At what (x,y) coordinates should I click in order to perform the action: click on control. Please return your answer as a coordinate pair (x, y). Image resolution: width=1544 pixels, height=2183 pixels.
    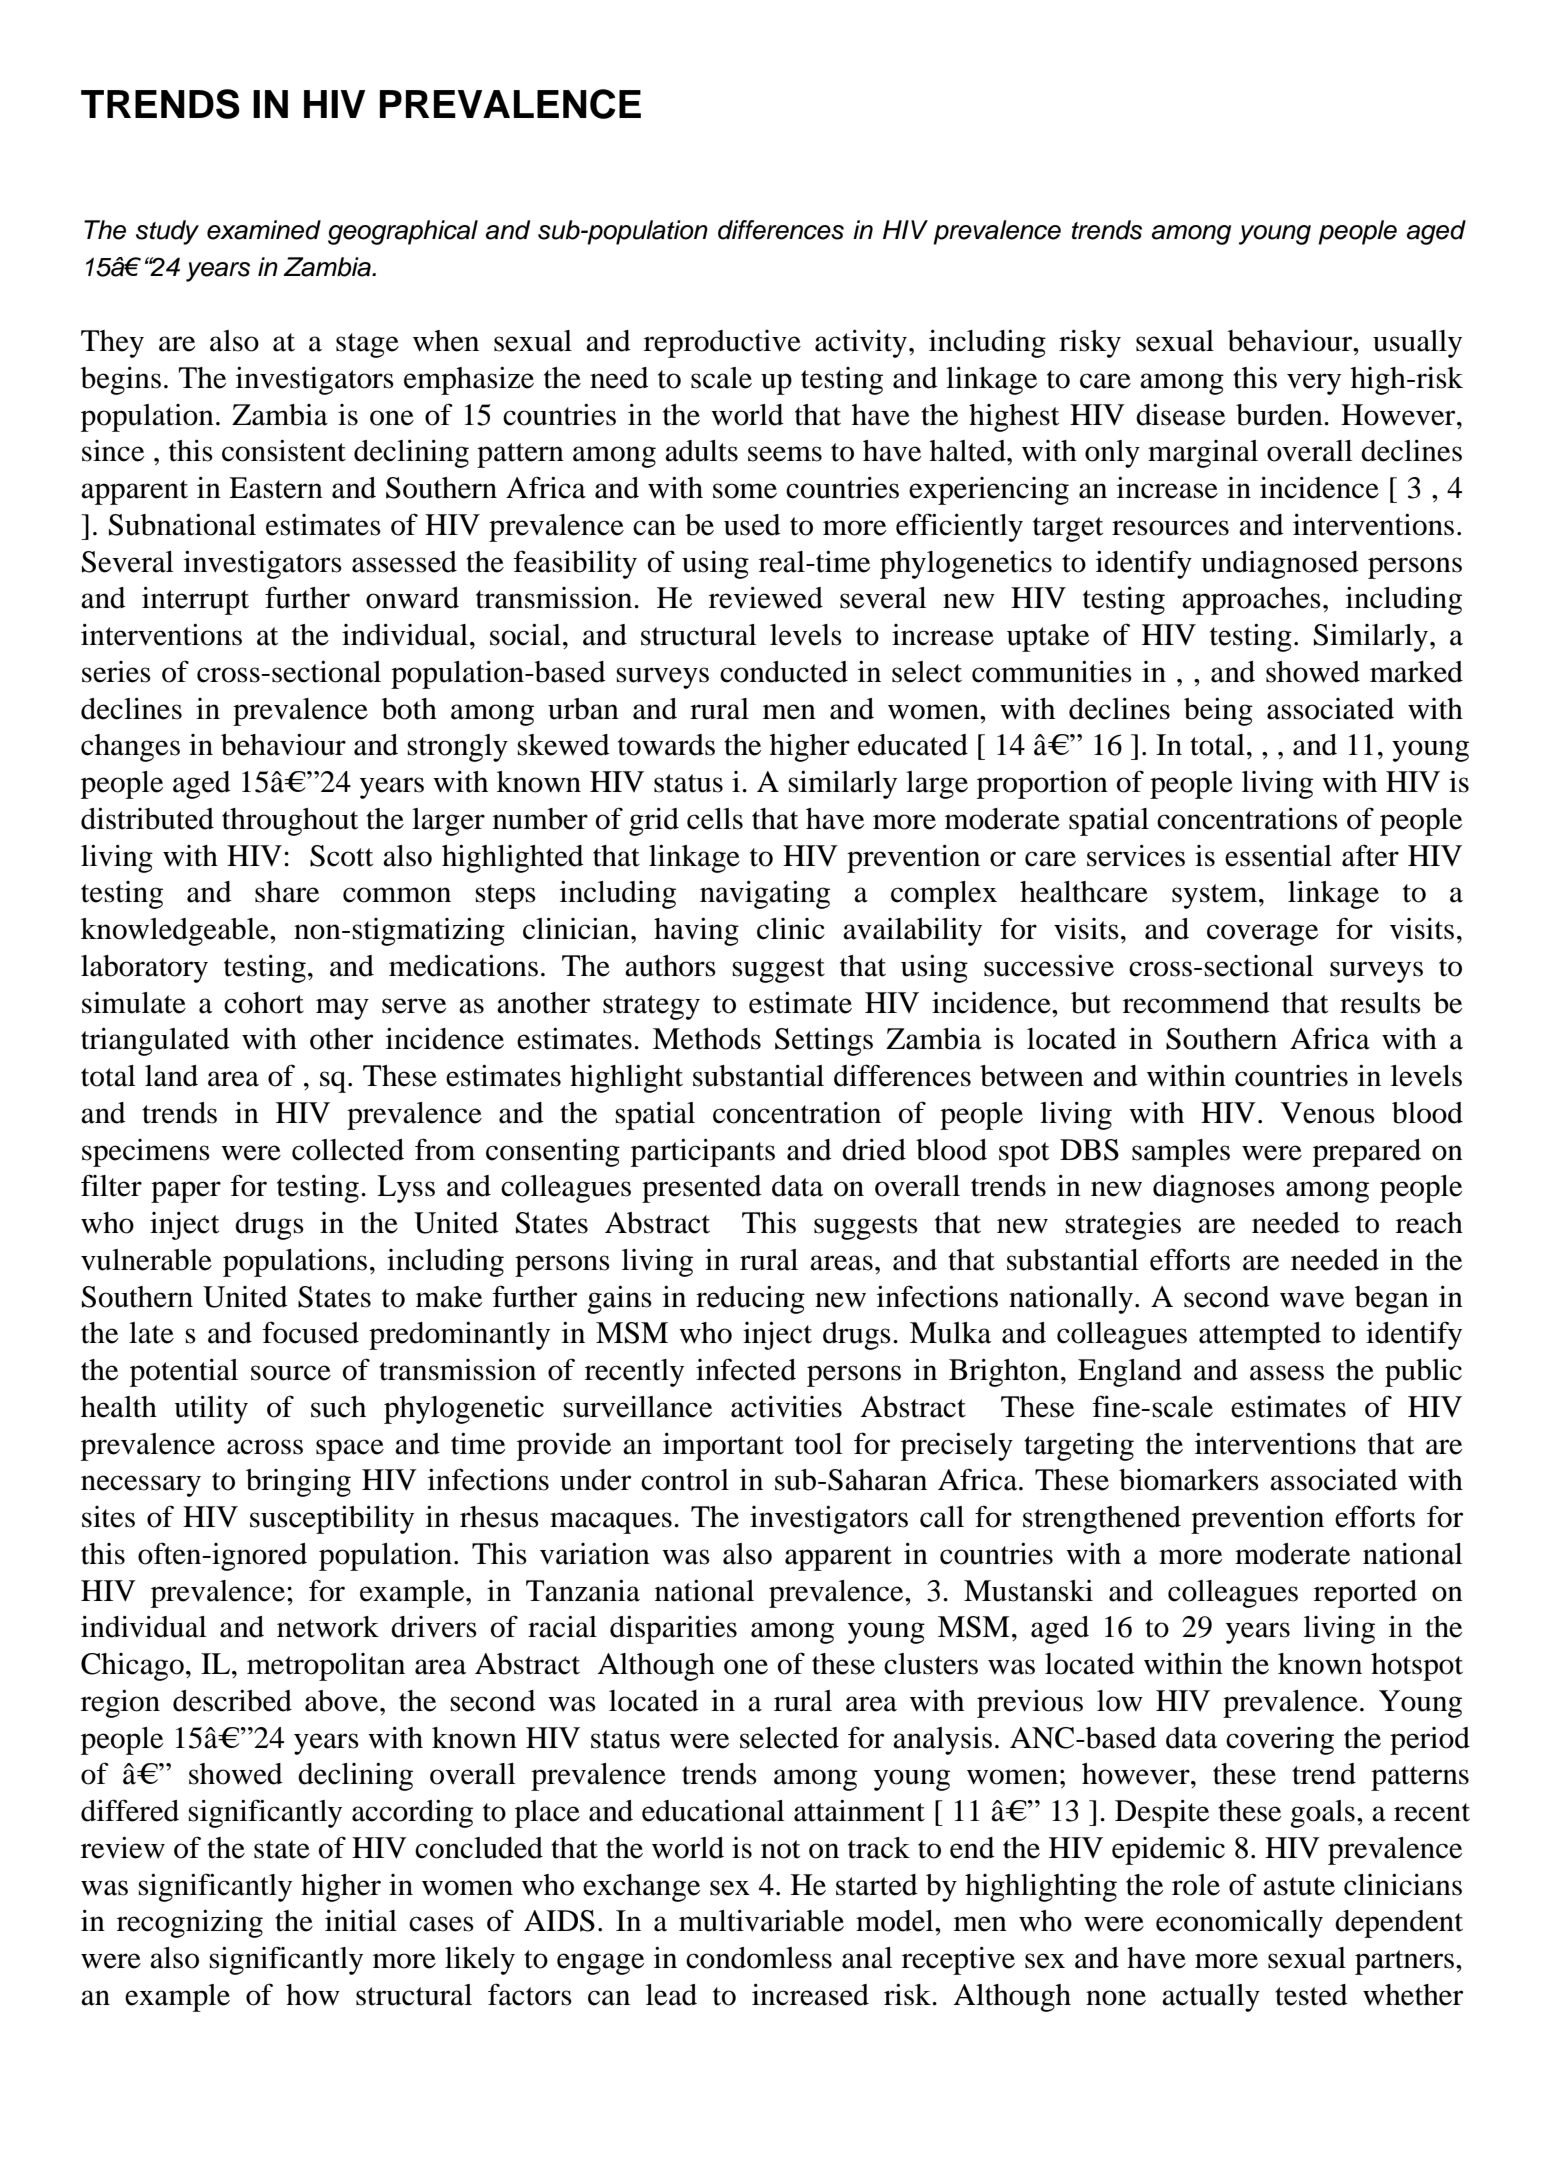
    Looking at the image, I should click on (685, 1480).
